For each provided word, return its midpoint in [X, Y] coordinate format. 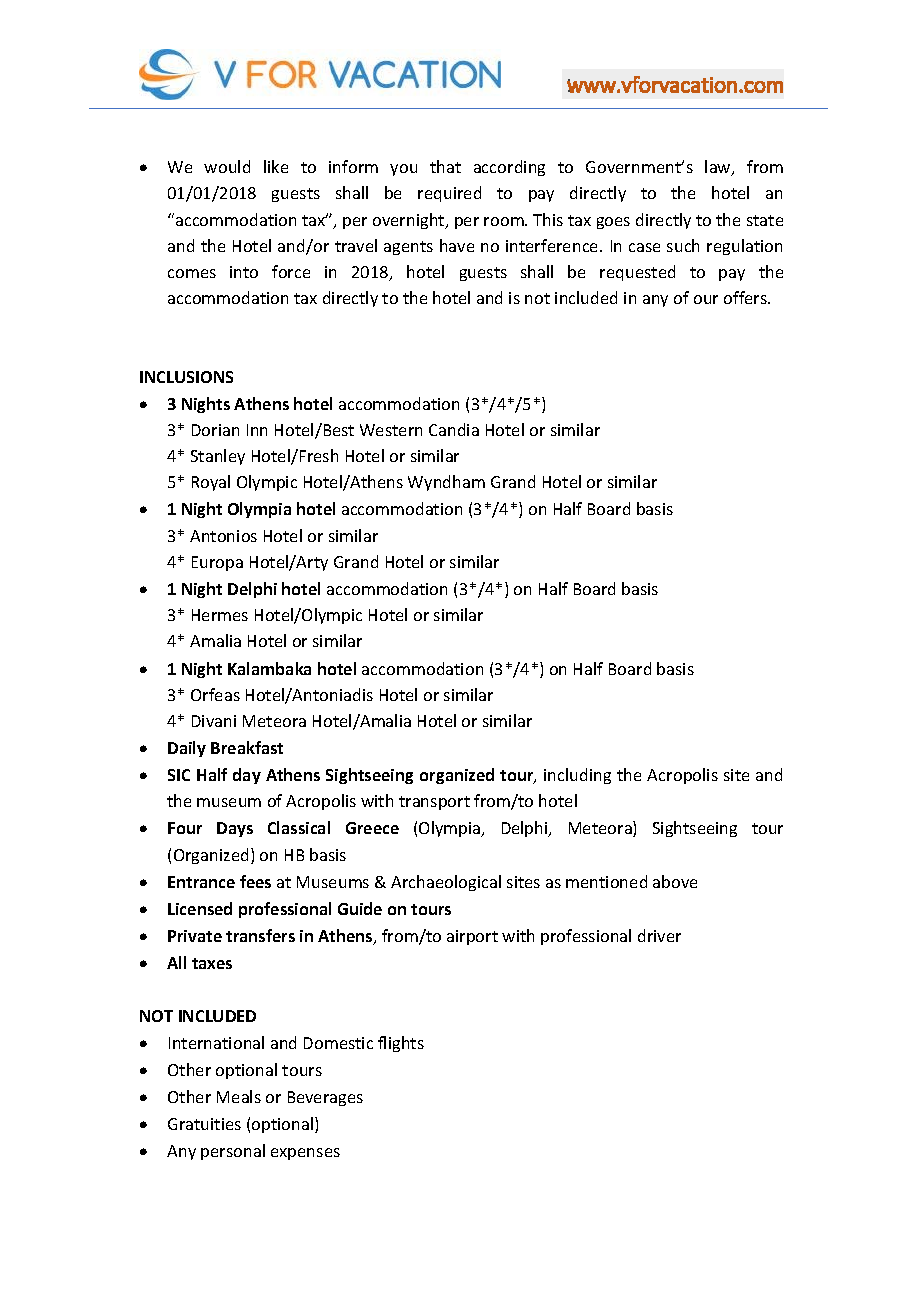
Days [235, 829]
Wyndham [446, 483]
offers [746, 297]
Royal [211, 483]
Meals [239, 1096]
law [719, 168]
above [675, 881]
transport [434, 803]
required [449, 194]
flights [401, 1044]
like [276, 166]
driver [659, 935]
